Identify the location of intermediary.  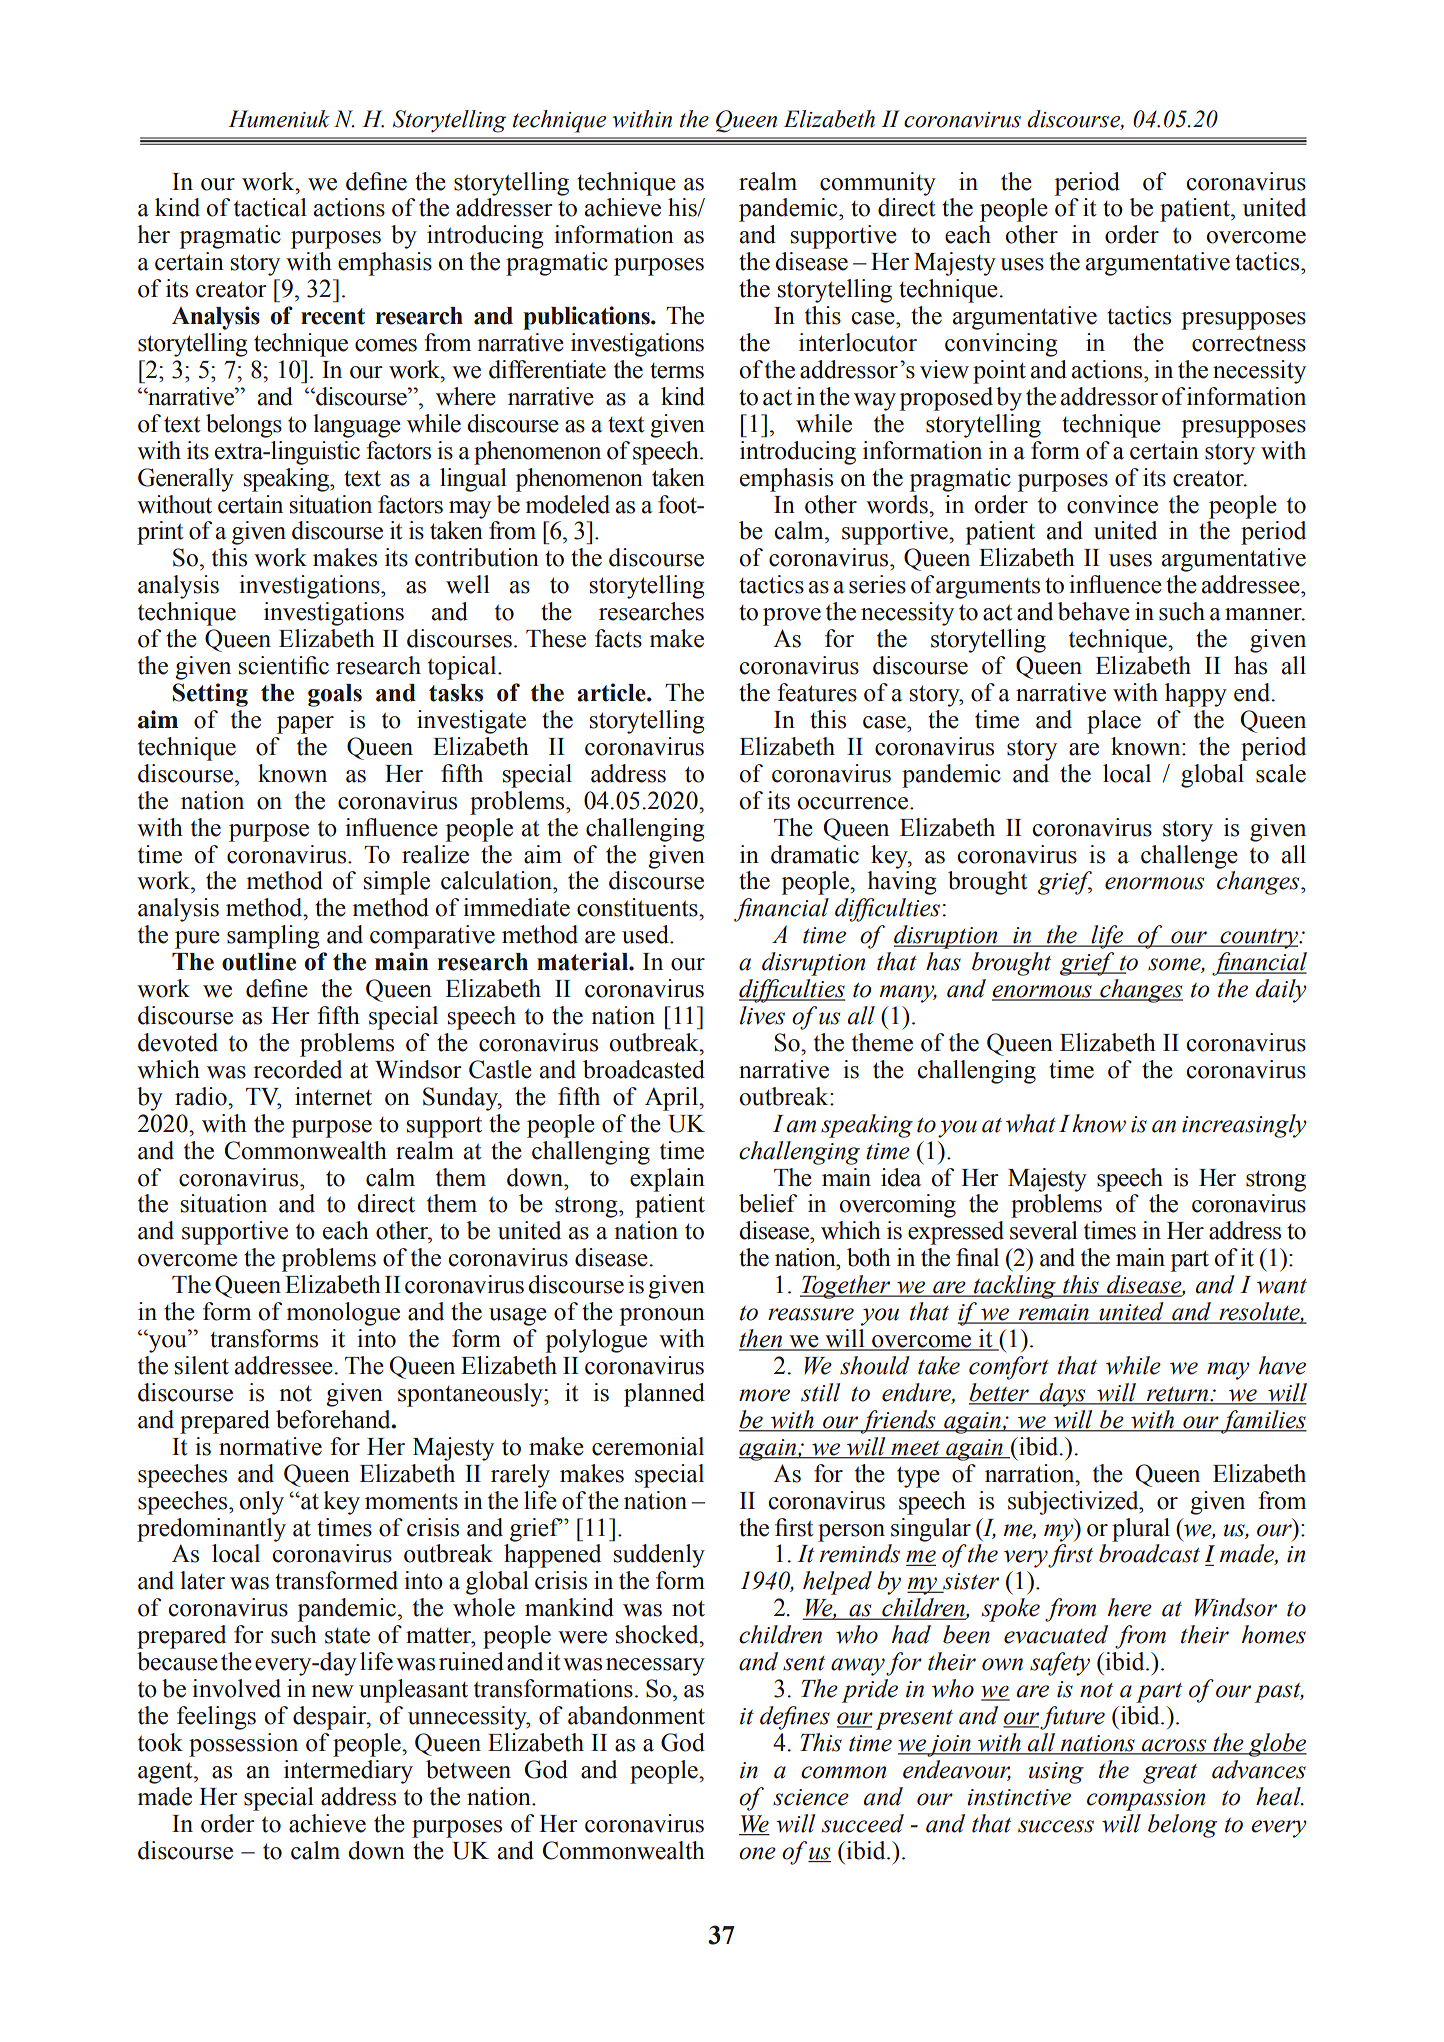
(348, 1772).
